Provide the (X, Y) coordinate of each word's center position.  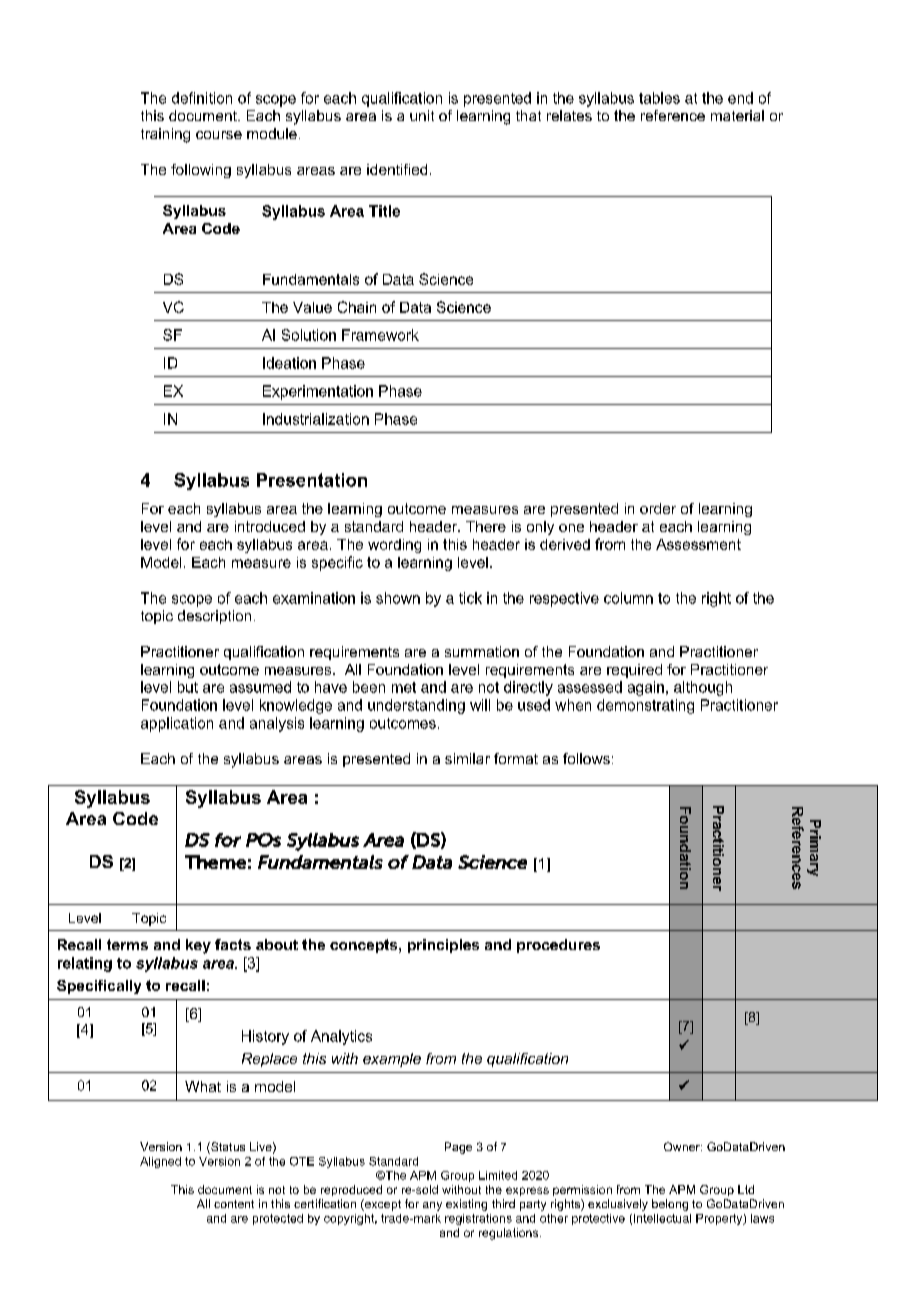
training (165, 135)
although (703, 688)
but (188, 687)
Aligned (160, 1162)
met (404, 687)
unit (422, 115)
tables (659, 98)
